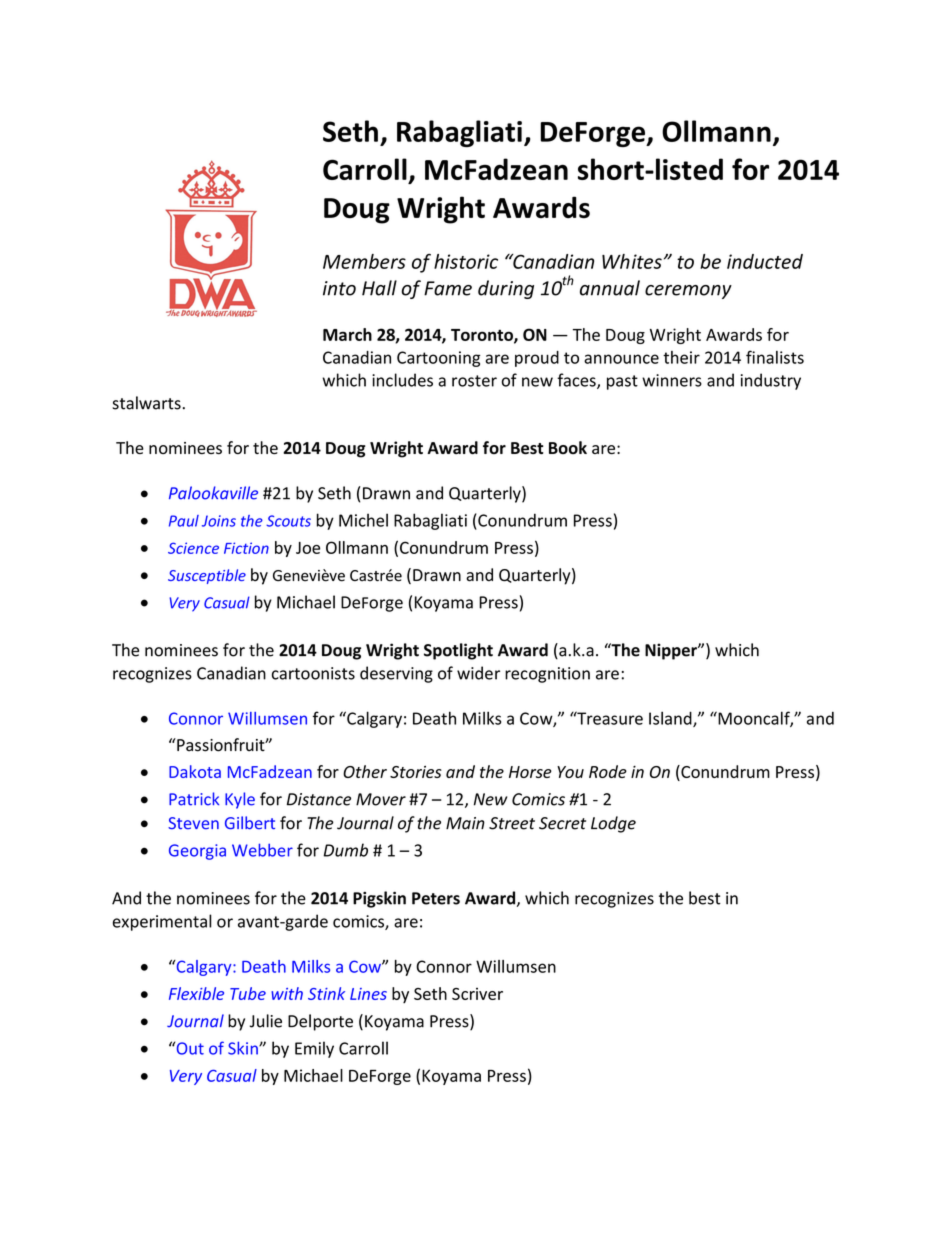  I want to click on ceremony, so click(688, 292).
